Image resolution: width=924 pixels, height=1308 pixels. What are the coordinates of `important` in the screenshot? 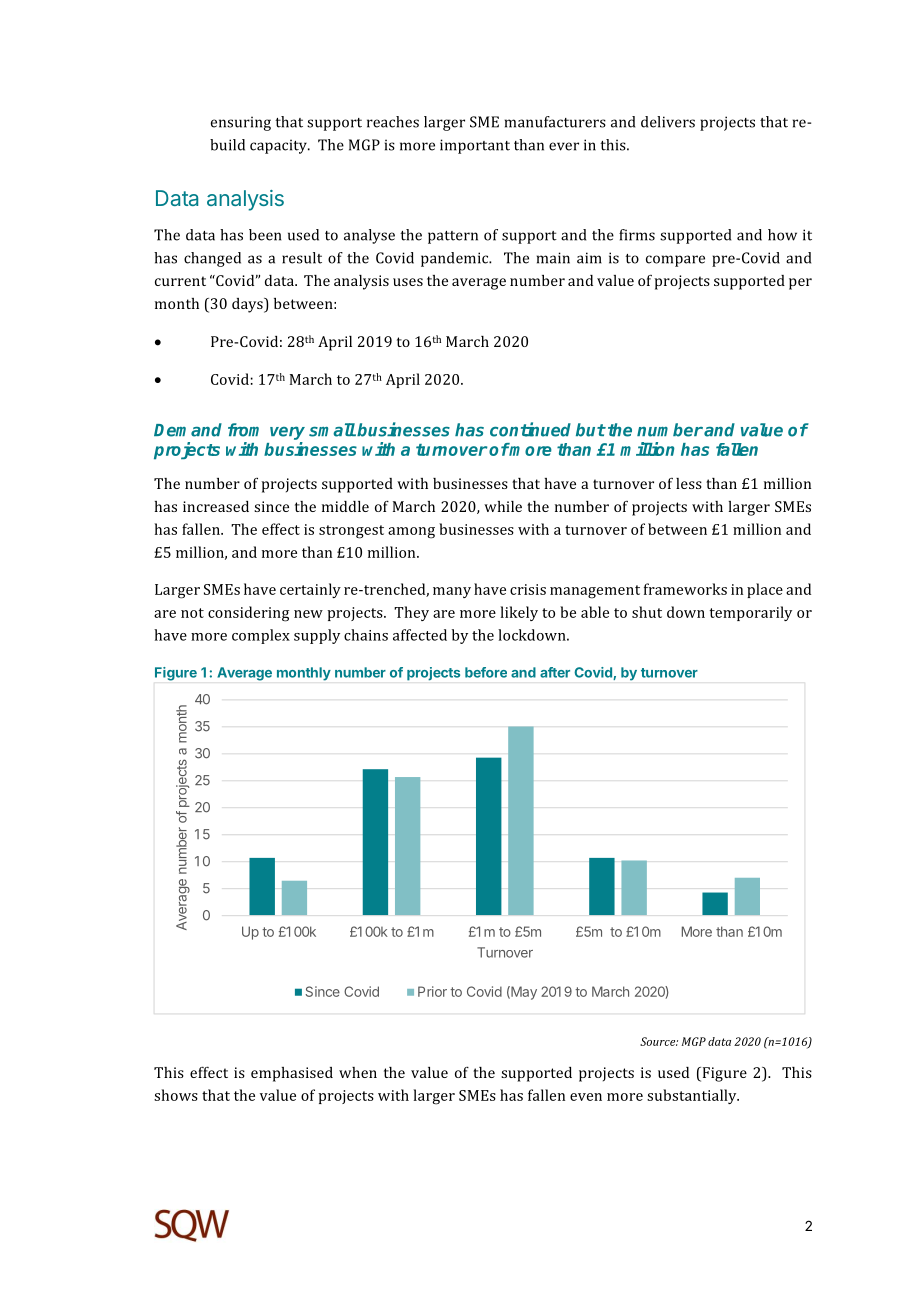 It's located at (475, 146).
